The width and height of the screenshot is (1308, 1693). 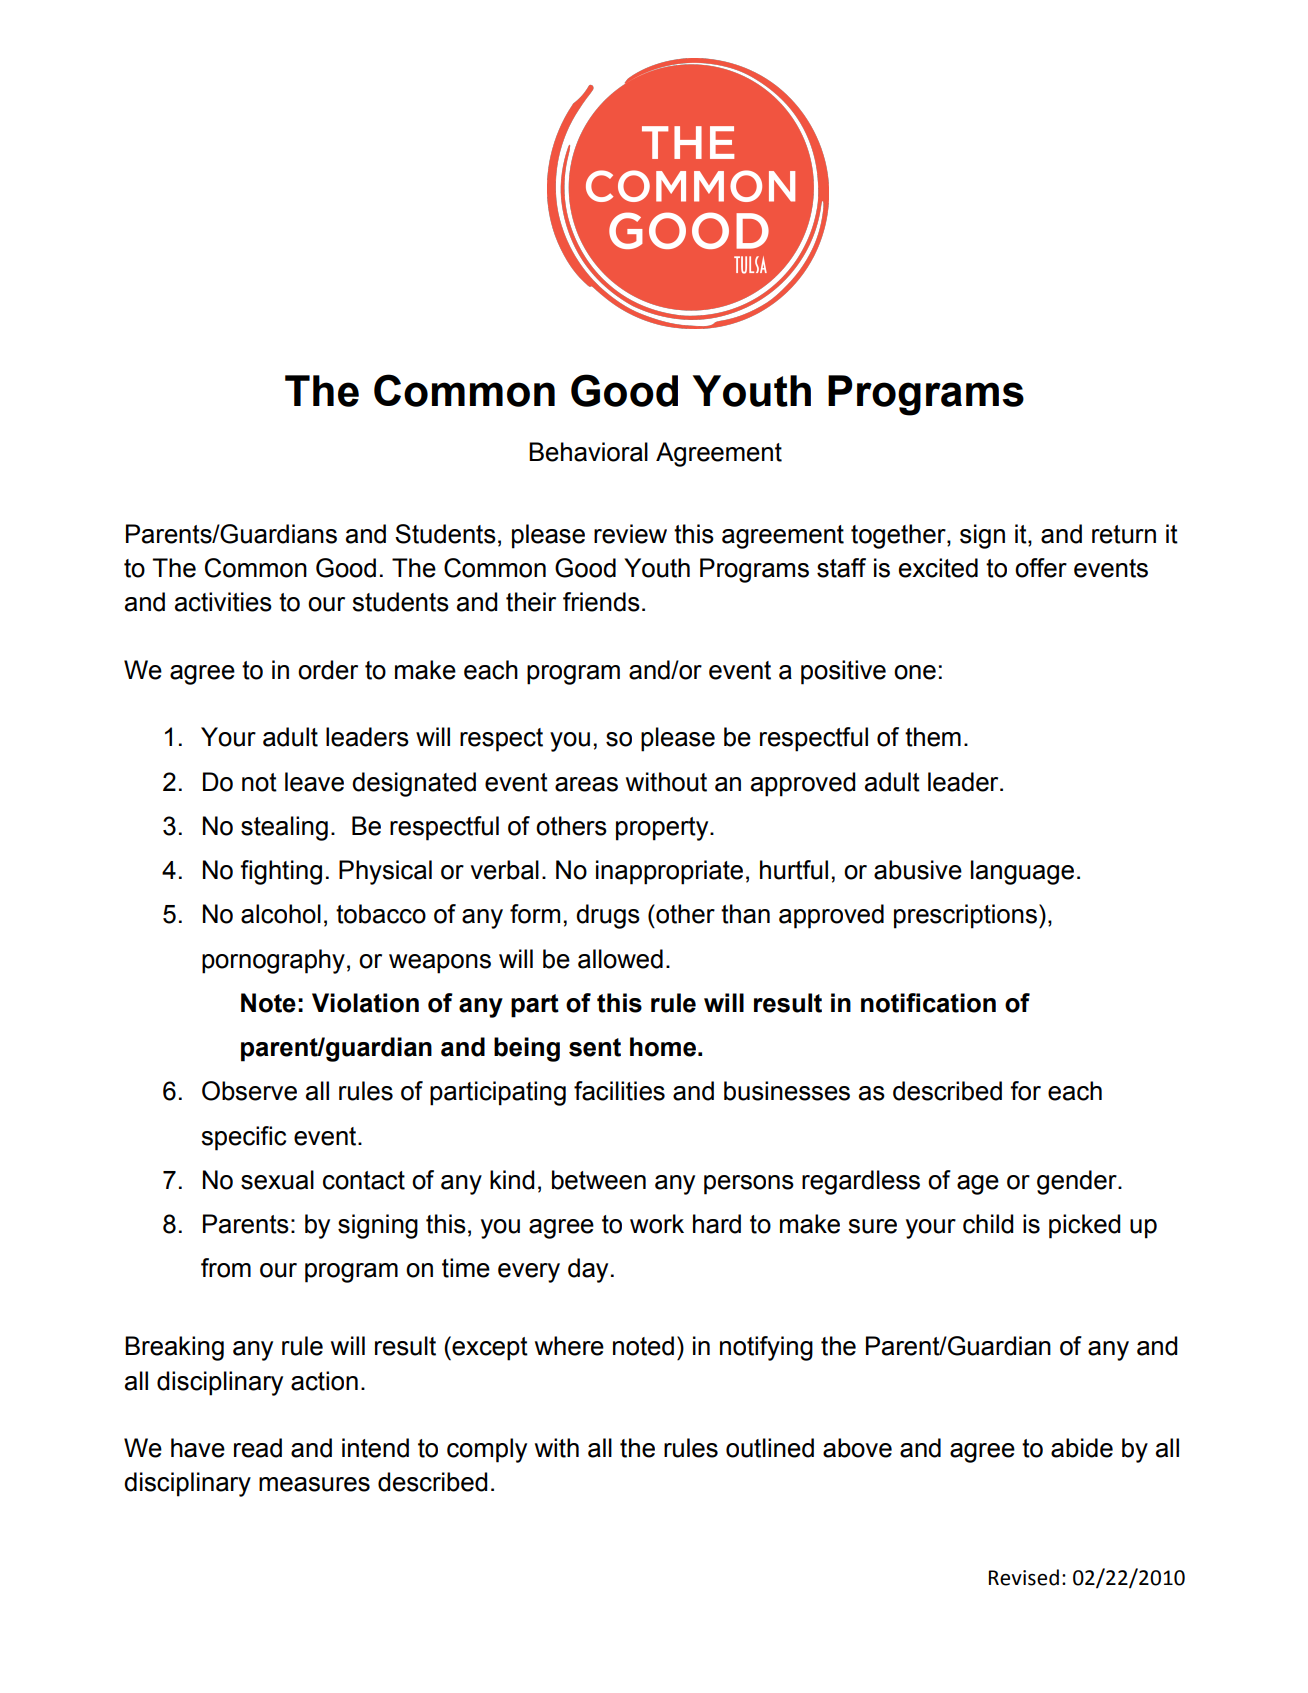 I want to click on leave, so click(x=314, y=782).
